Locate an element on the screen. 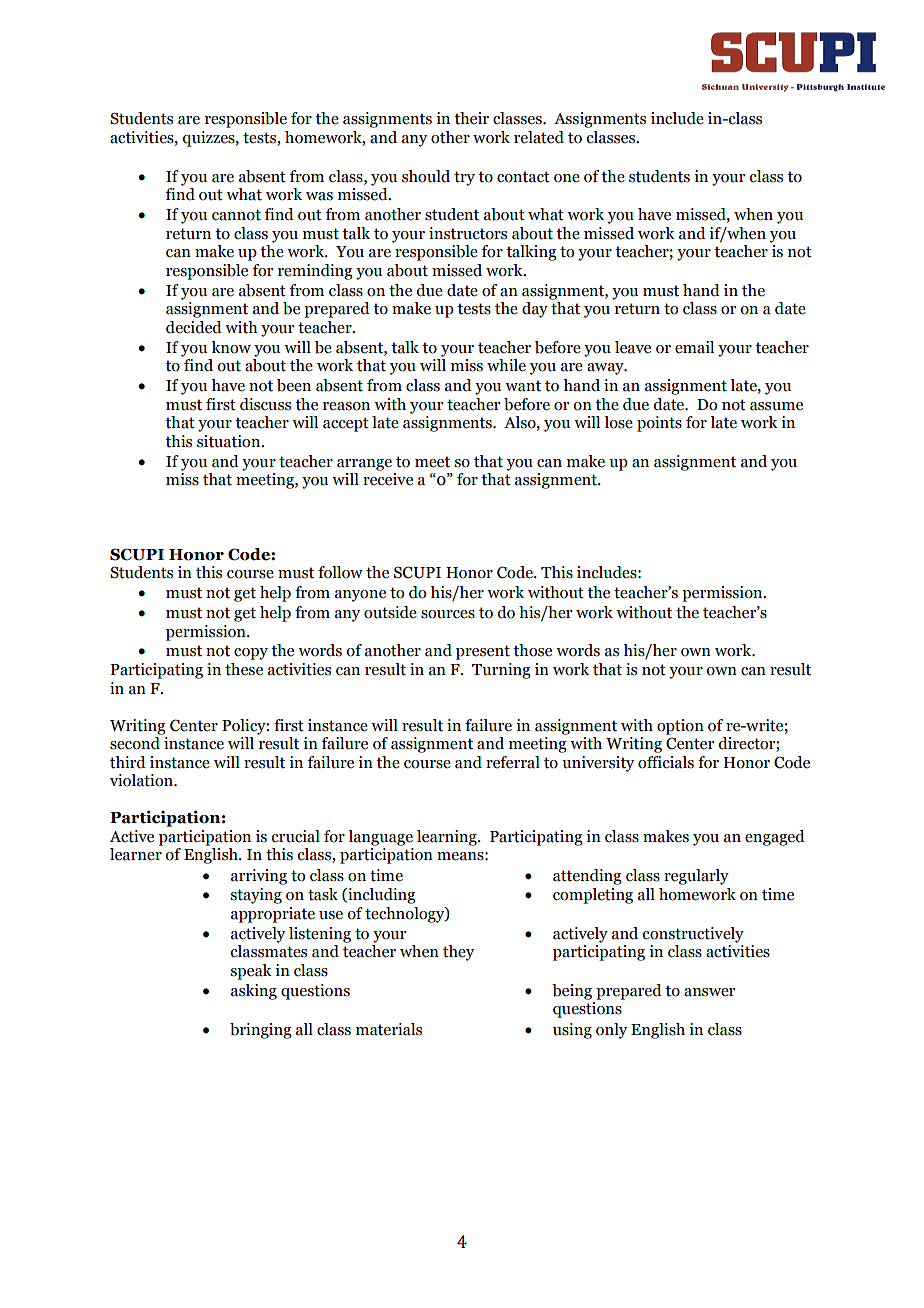 This screenshot has height=1308, width=924. sources is located at coordinates (448, 614).
